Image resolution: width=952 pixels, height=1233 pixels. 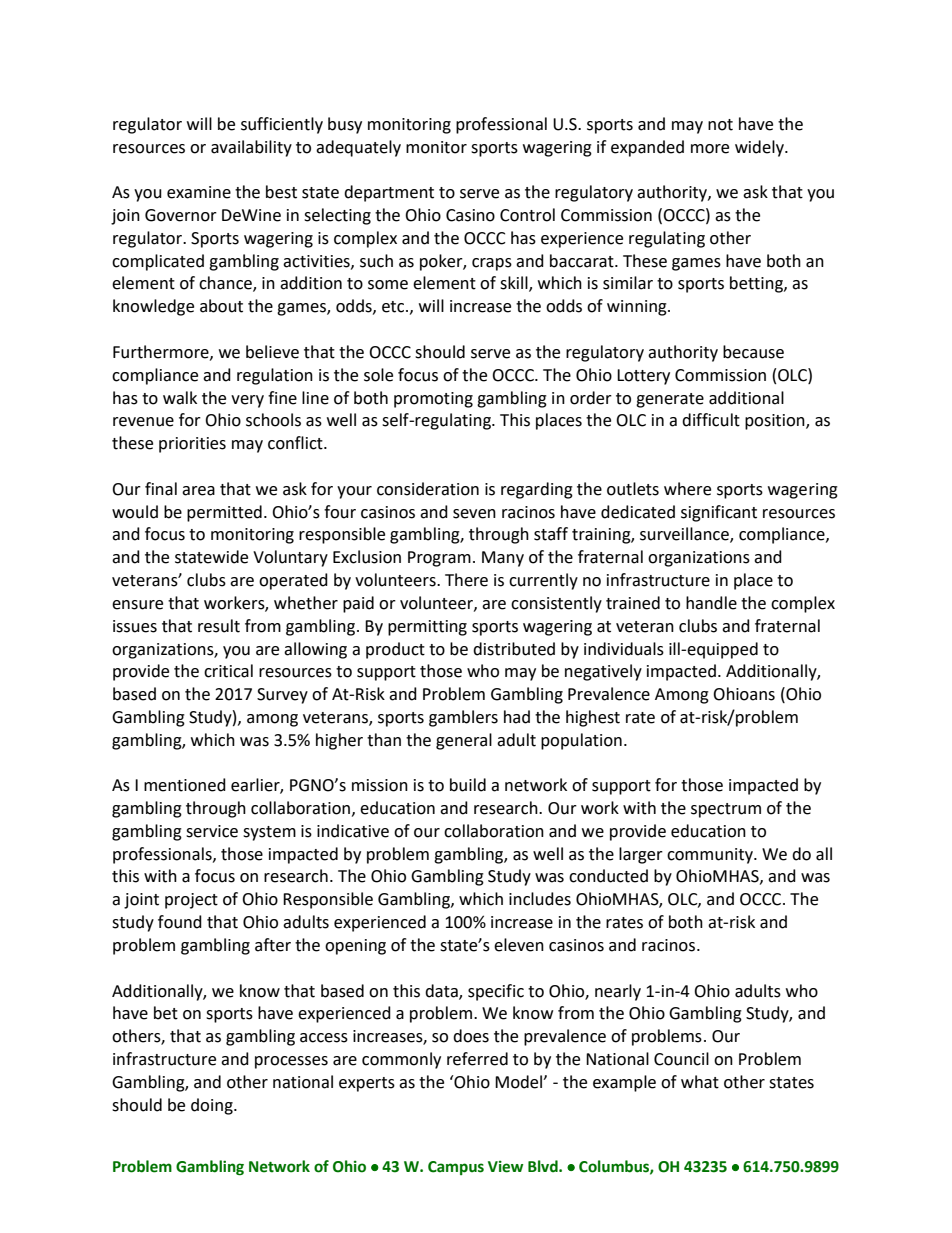 I want to click on build, so click(x=468, y=785).
